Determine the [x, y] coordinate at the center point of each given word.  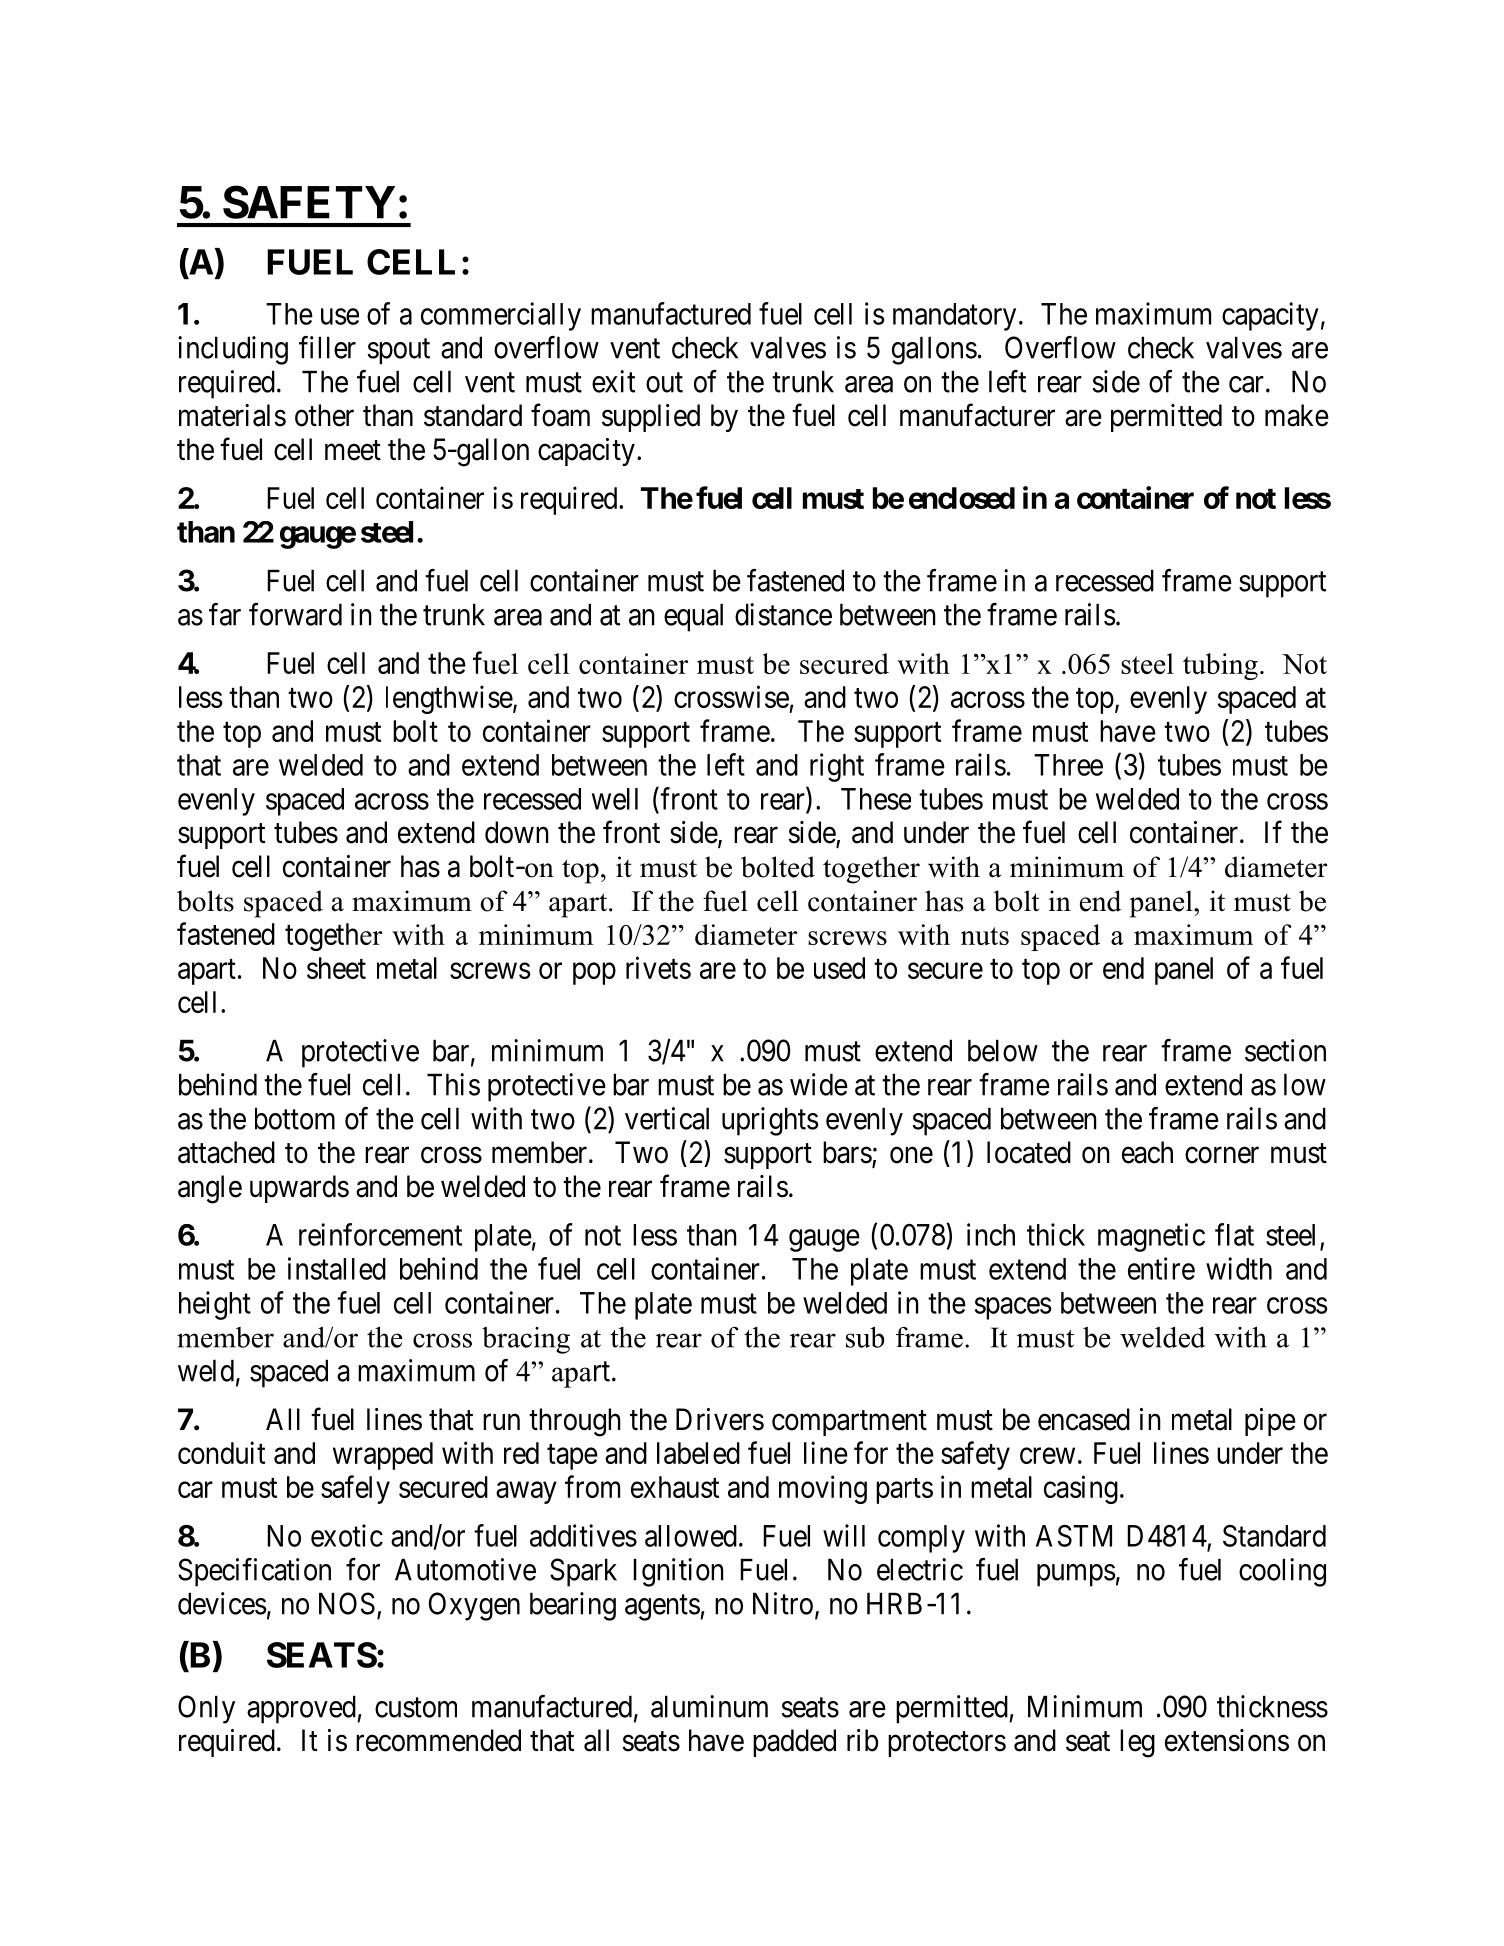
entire [1161, 1268]
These [876, 799]
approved [302, 1709]
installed [337, 1268]
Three [1068, 765]
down [517, 832]
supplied [651, 418]
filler [327, 347]
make [1297, 415]
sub [865, 1337]
